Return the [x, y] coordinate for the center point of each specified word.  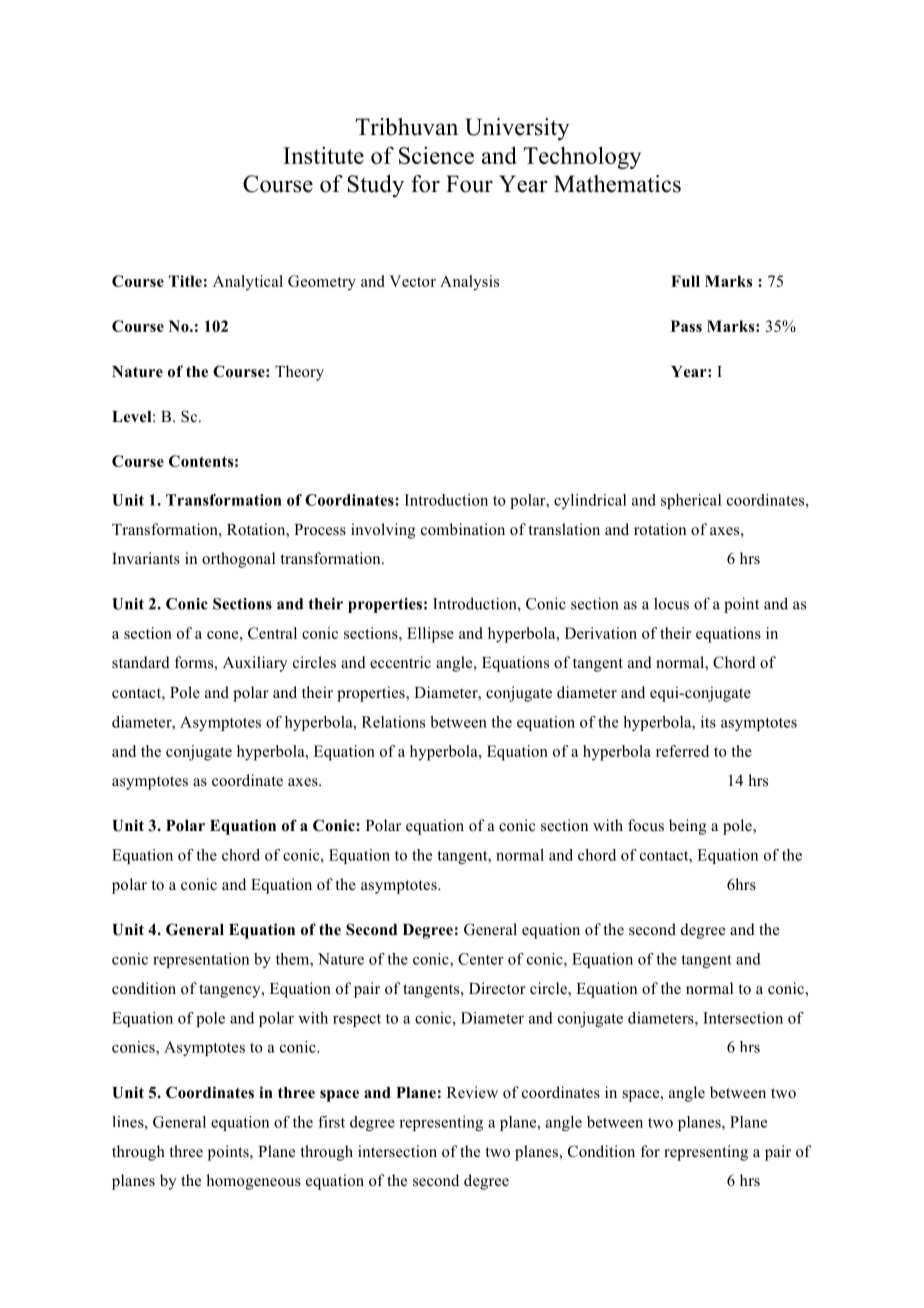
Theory [299, 373]
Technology [582, 157]
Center [481, 959]
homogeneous [253, 1182]
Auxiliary [255, 664]
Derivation [601, 633]
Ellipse [430, 635]
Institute [323, 155]
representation [201, 960]
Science [436, 155]
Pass [686, 326]
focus [646, 825]
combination [463, 529]
